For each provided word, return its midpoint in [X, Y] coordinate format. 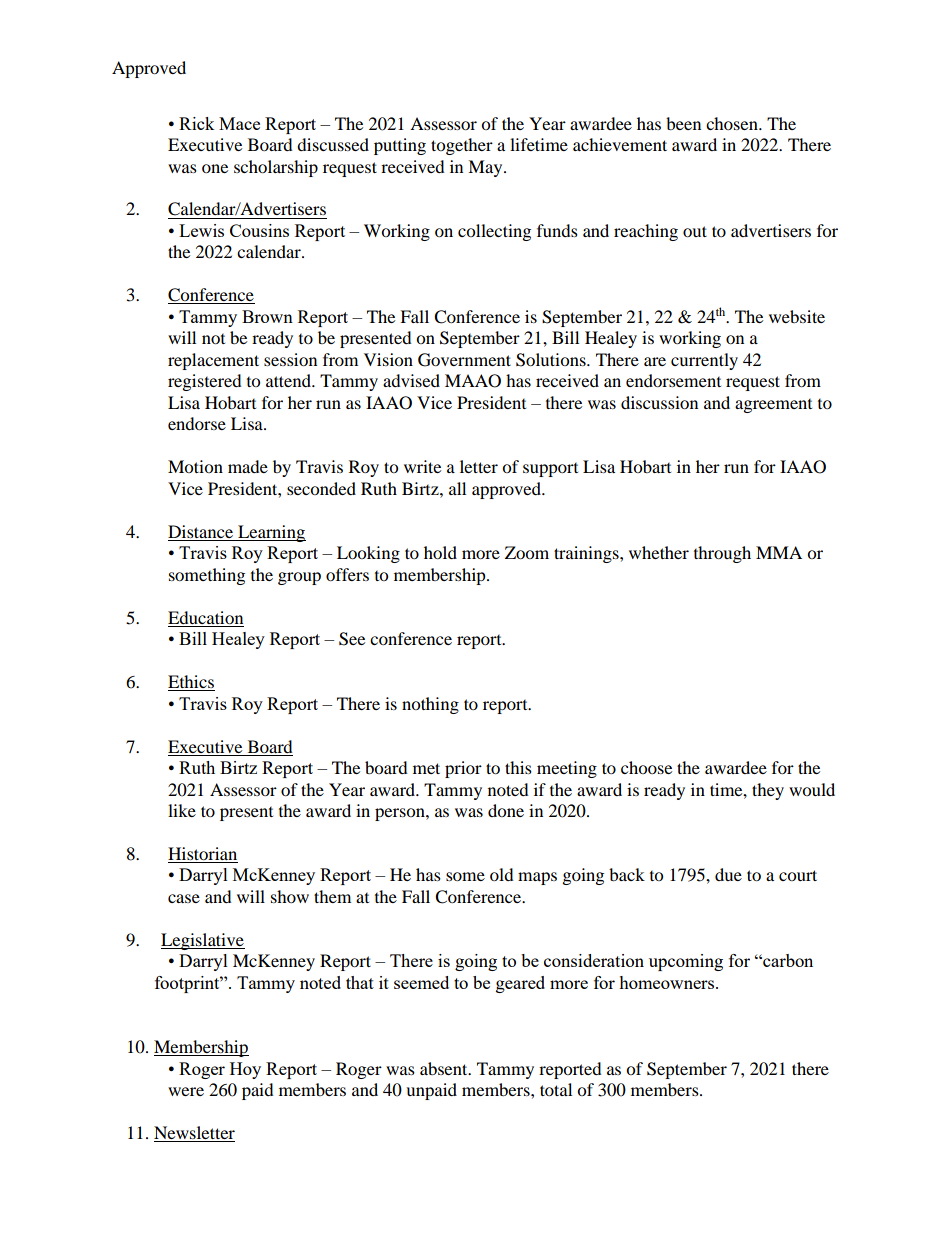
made [248, 466]
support [550, 470]
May [486, 168]
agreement [773, 406]
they [768, 791]
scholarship [276, 168]
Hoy [245, 1070]
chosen [733, 123]
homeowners [668, 982]
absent [445, 1068]
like [182, 810]
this [518, 767]
